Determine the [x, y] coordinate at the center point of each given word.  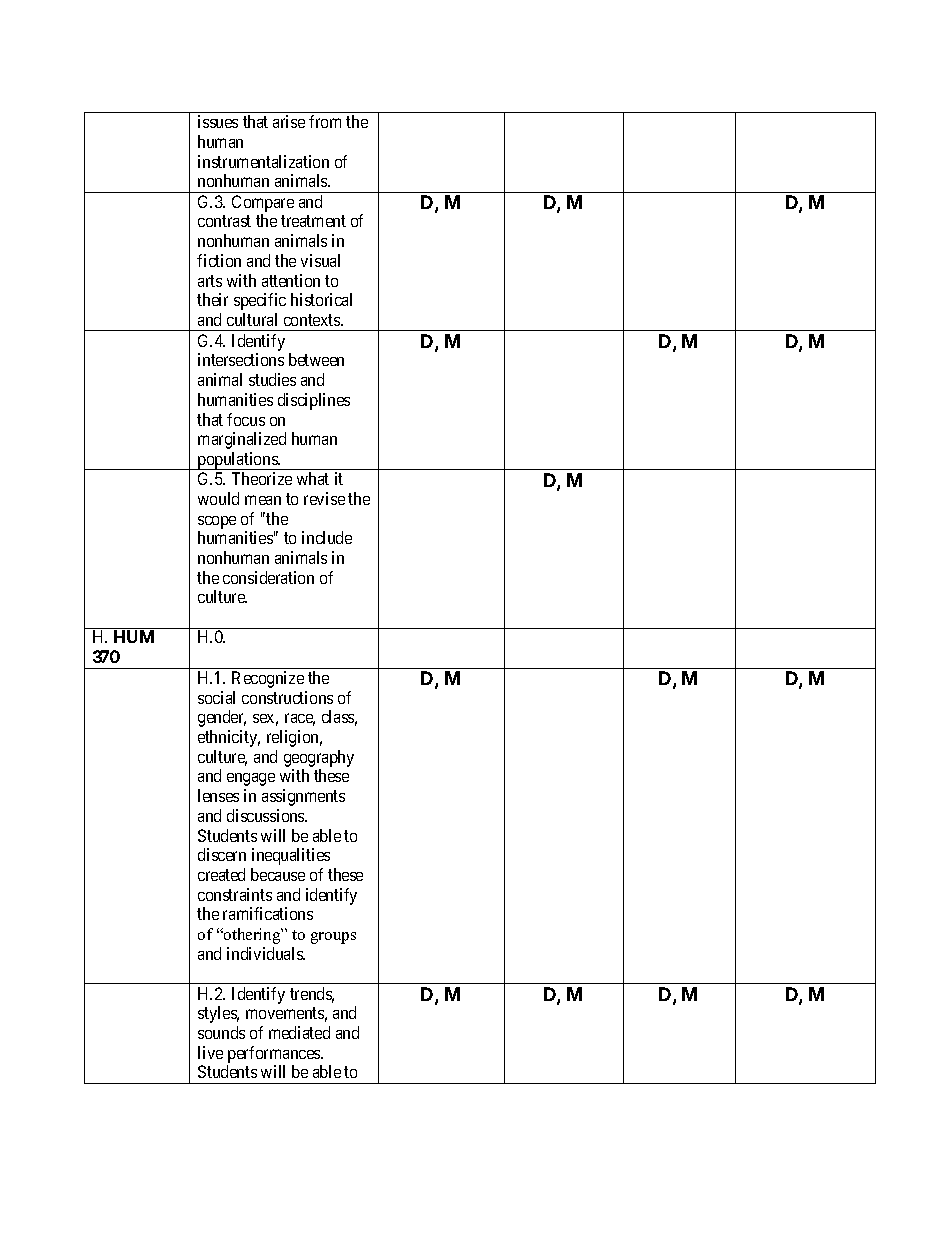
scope [217, 522]
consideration [268, 577]
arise [289, 121]
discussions [266, 815]
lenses [218, 795]
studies [272, 379]
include [327, 537]
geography [319, 758]
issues [218, 121]
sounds [221, 1032]
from [325, 121]
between [316, 359]
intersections [241, 359]
